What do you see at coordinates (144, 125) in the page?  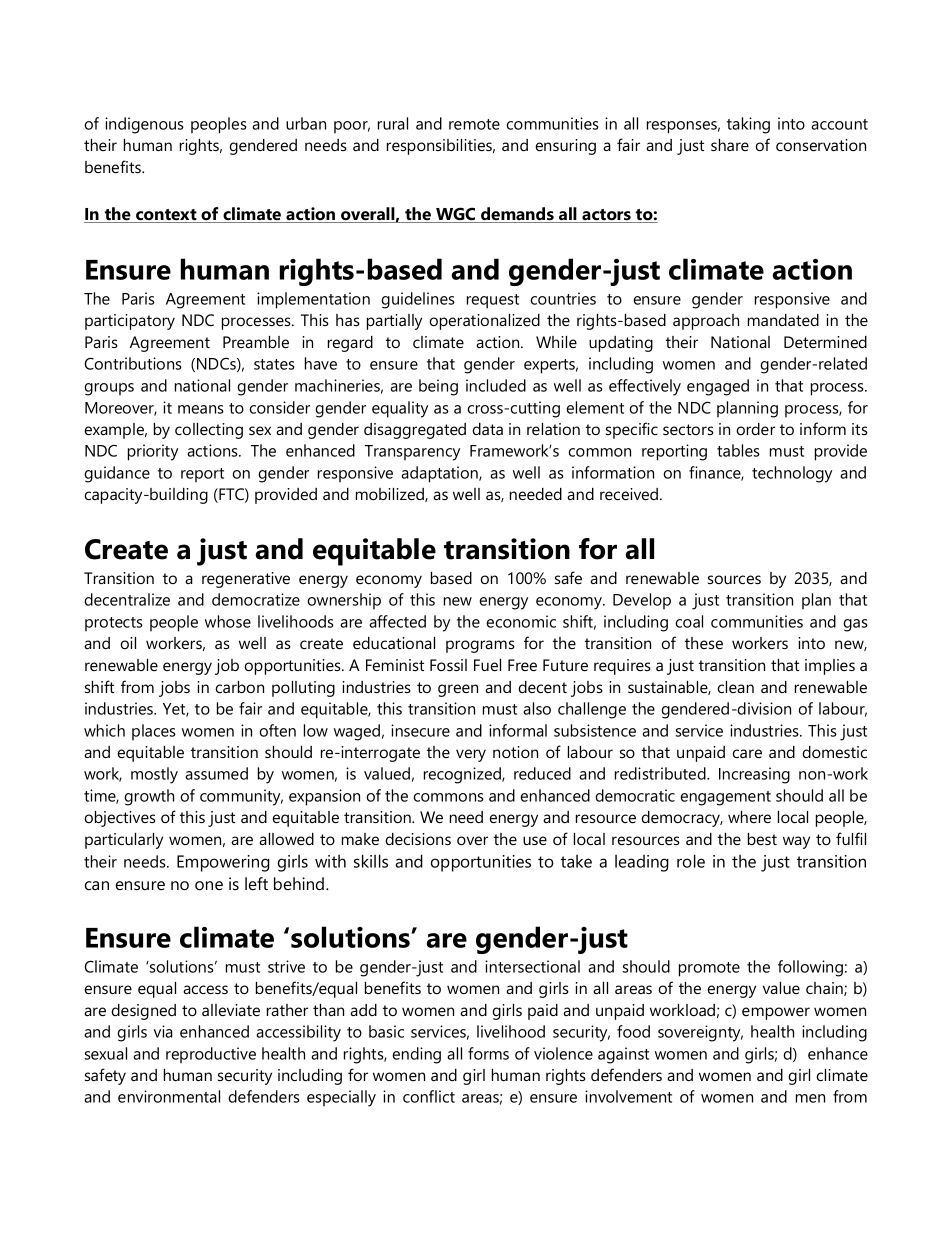 I see `indigenous` at bounding box center [144, 125].
